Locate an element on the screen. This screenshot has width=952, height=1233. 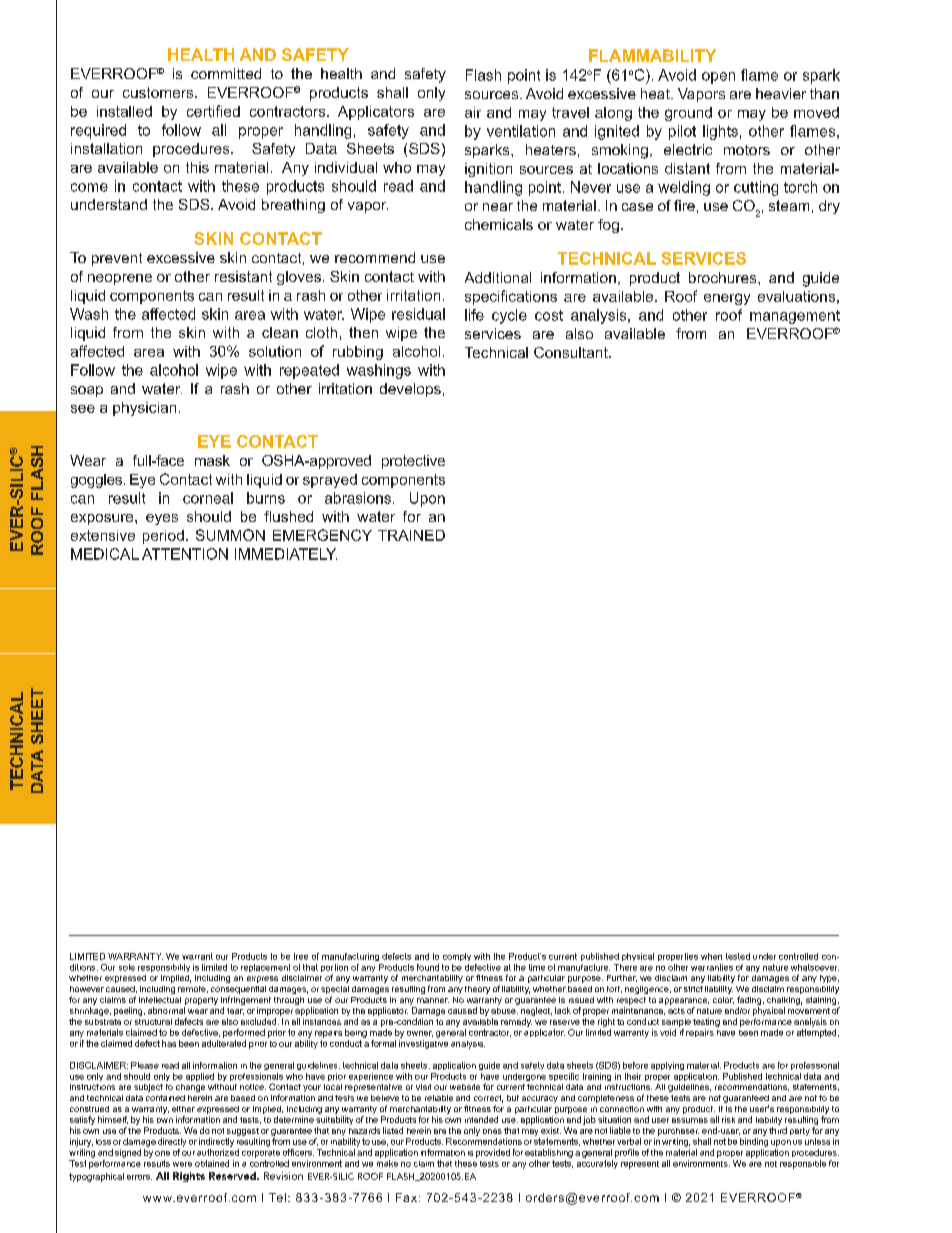
TRAINED is located at coordinates (411, 535).
